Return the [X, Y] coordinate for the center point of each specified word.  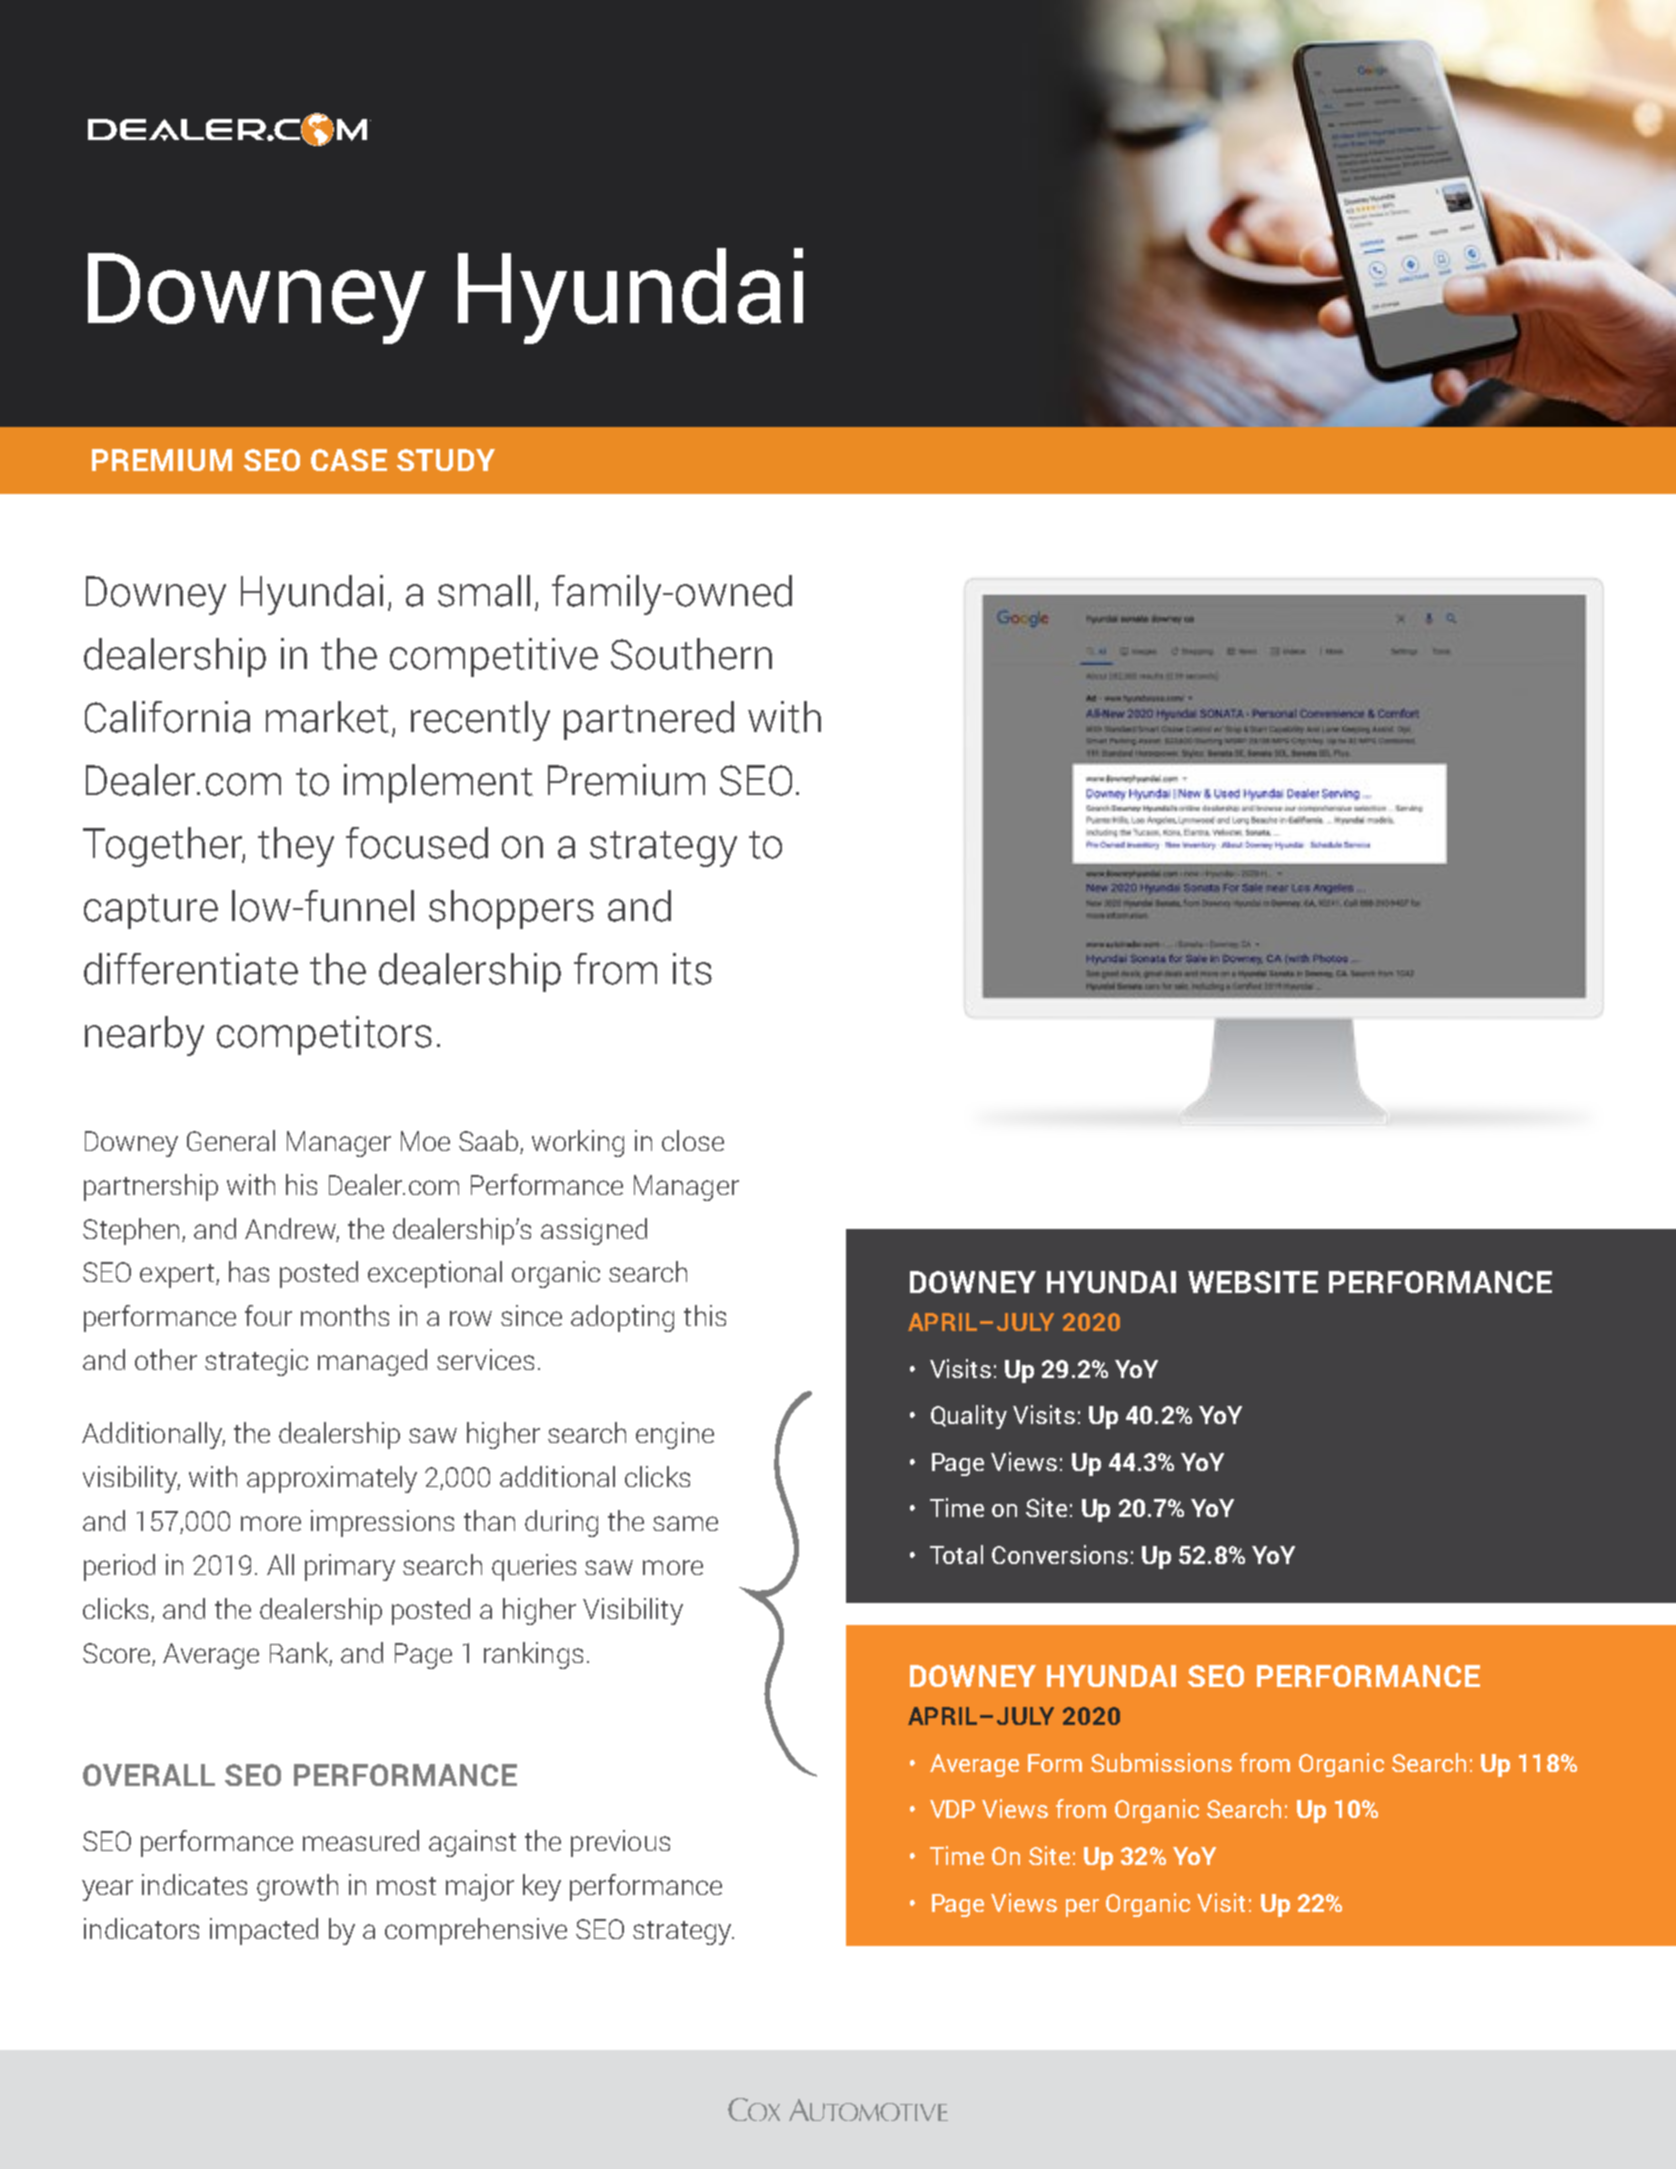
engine [675, 1435]
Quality [969, 1417]
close [693, 1140]
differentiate [191, 969]
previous [620, 1843]
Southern [691, 654]
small [484, 591]
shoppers [511, 909]
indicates [194, 1884]
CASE [349, 460]
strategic [256, 1362]
